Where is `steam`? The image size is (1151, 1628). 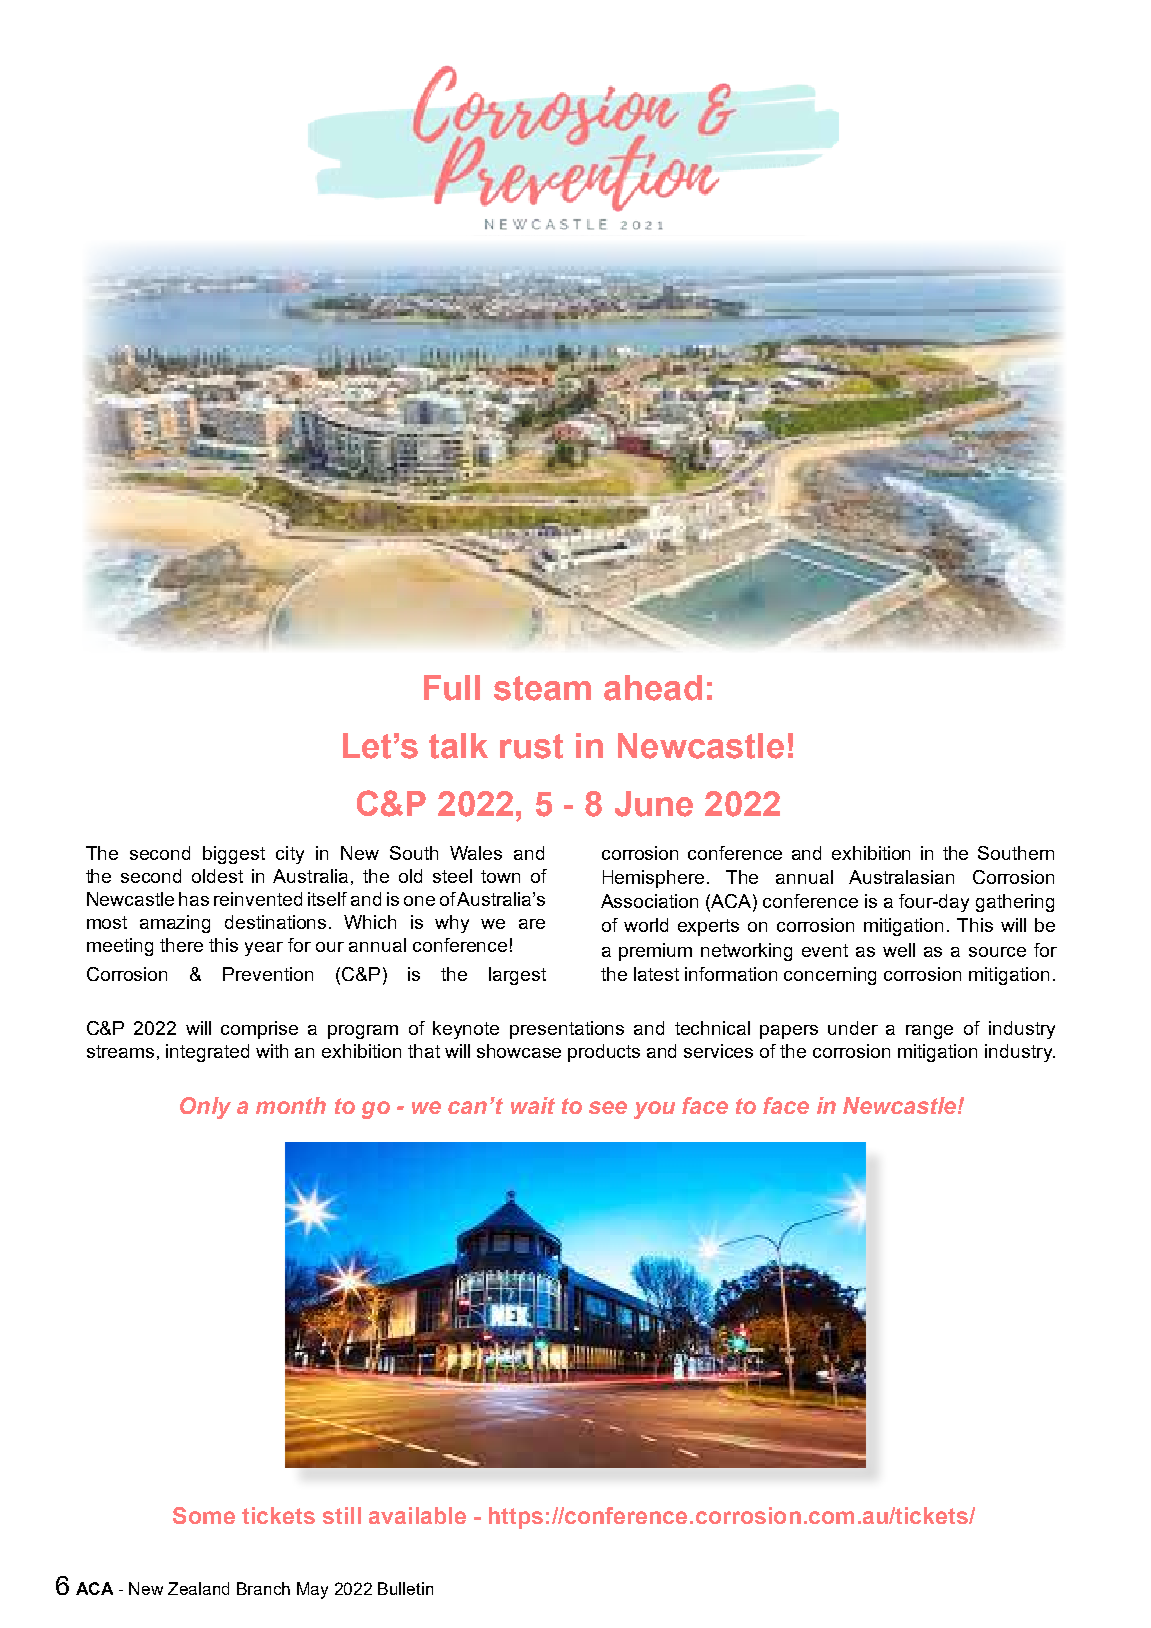 steam is located at coordinates (542, 688).
